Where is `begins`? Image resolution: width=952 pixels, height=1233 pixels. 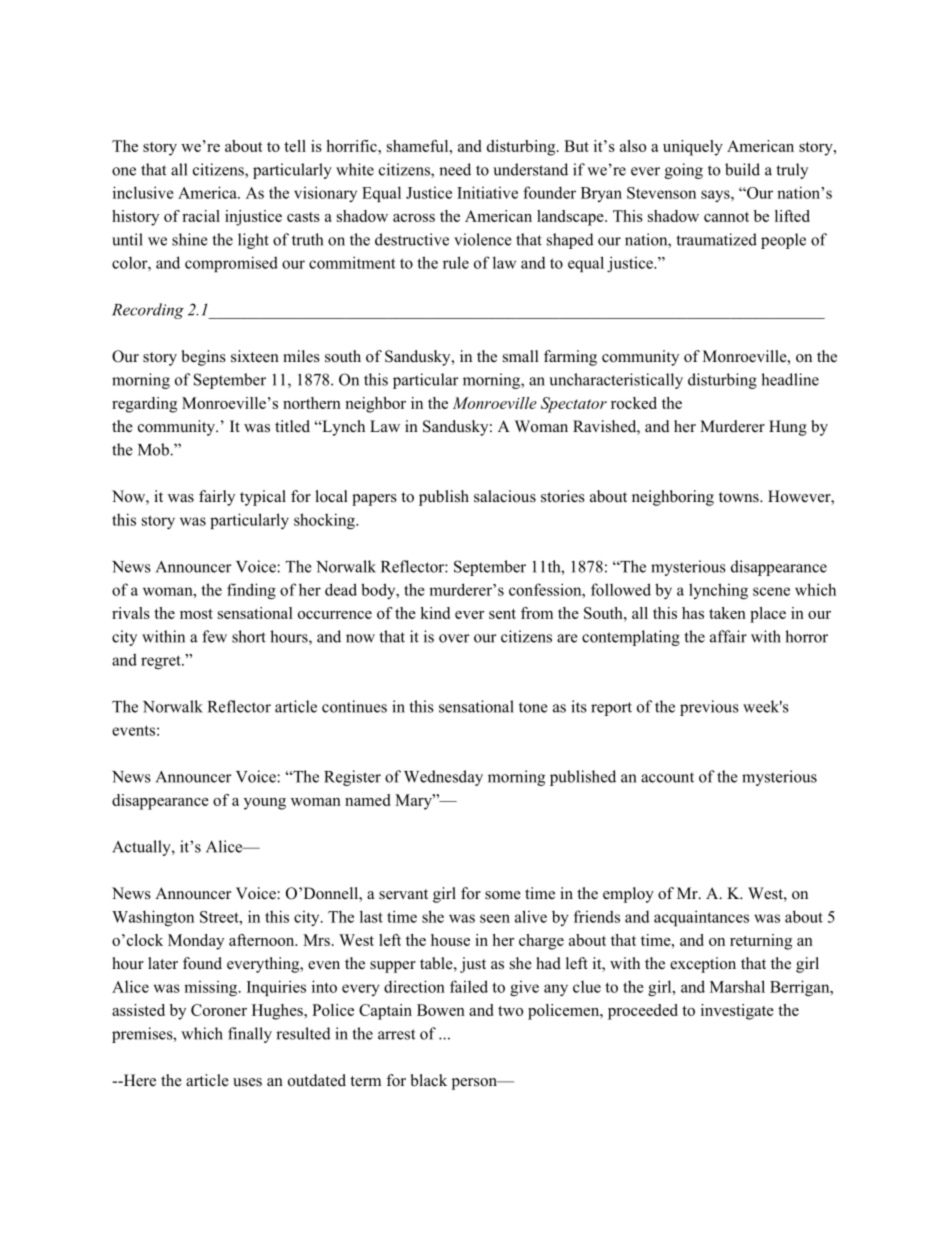
begins is located at coordinates (203, 358).
